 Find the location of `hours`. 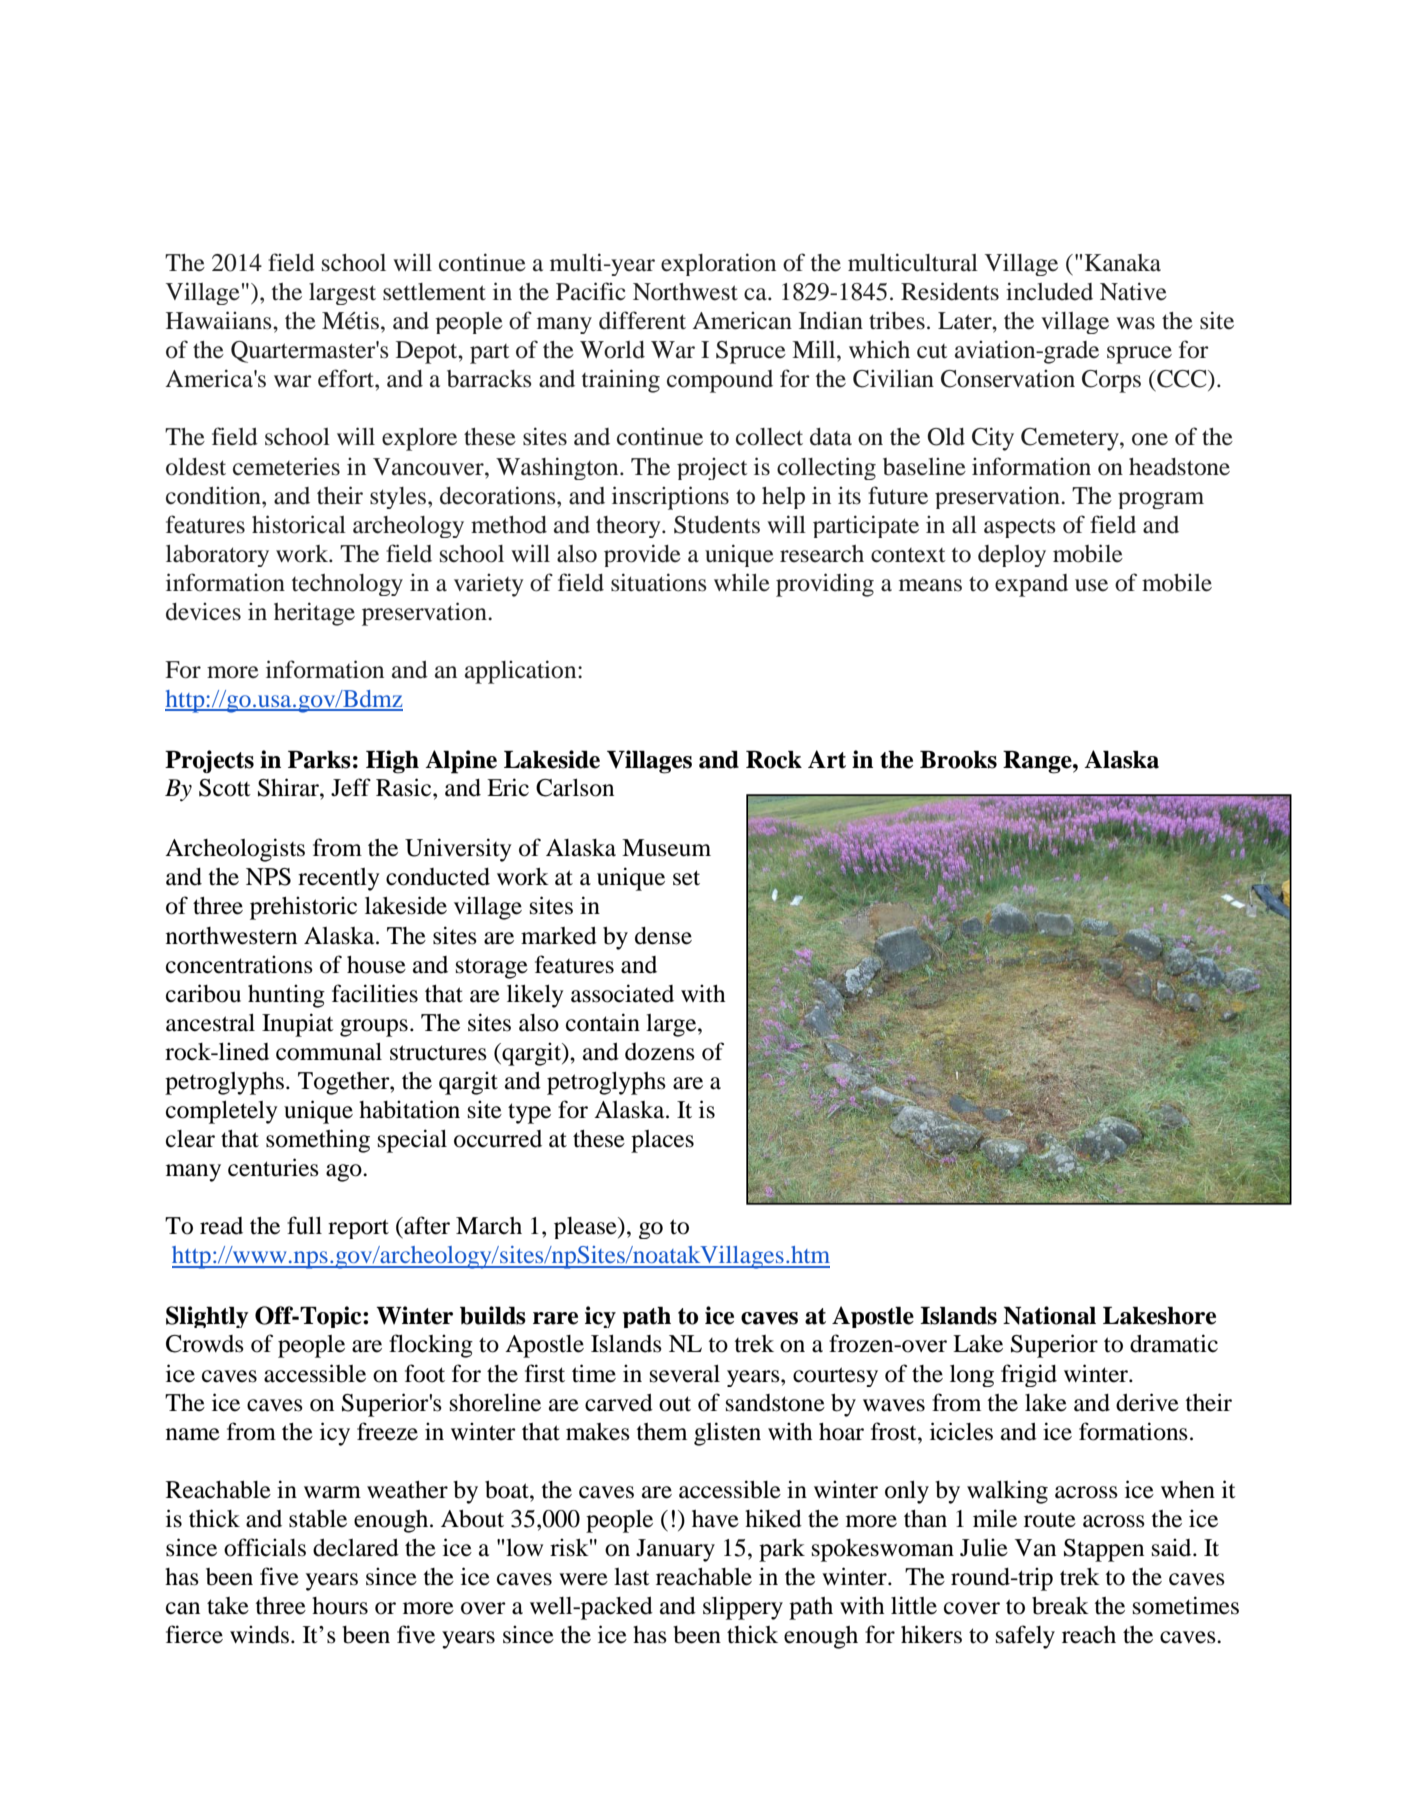

hours is located at coordinates (340, 1606).
